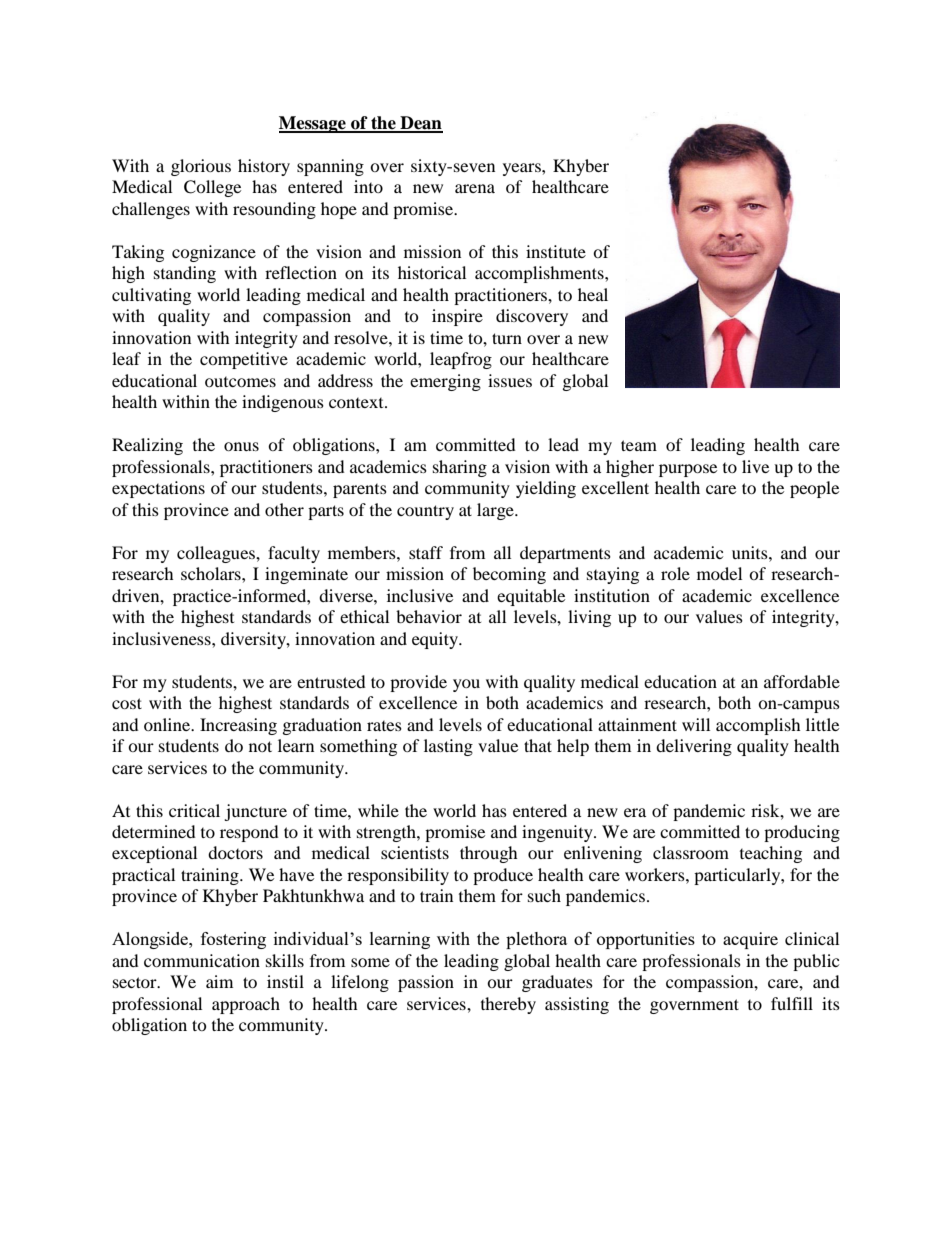  Describe the element at coordinates (750, 940) in the image. I see `acquire` at that location.
